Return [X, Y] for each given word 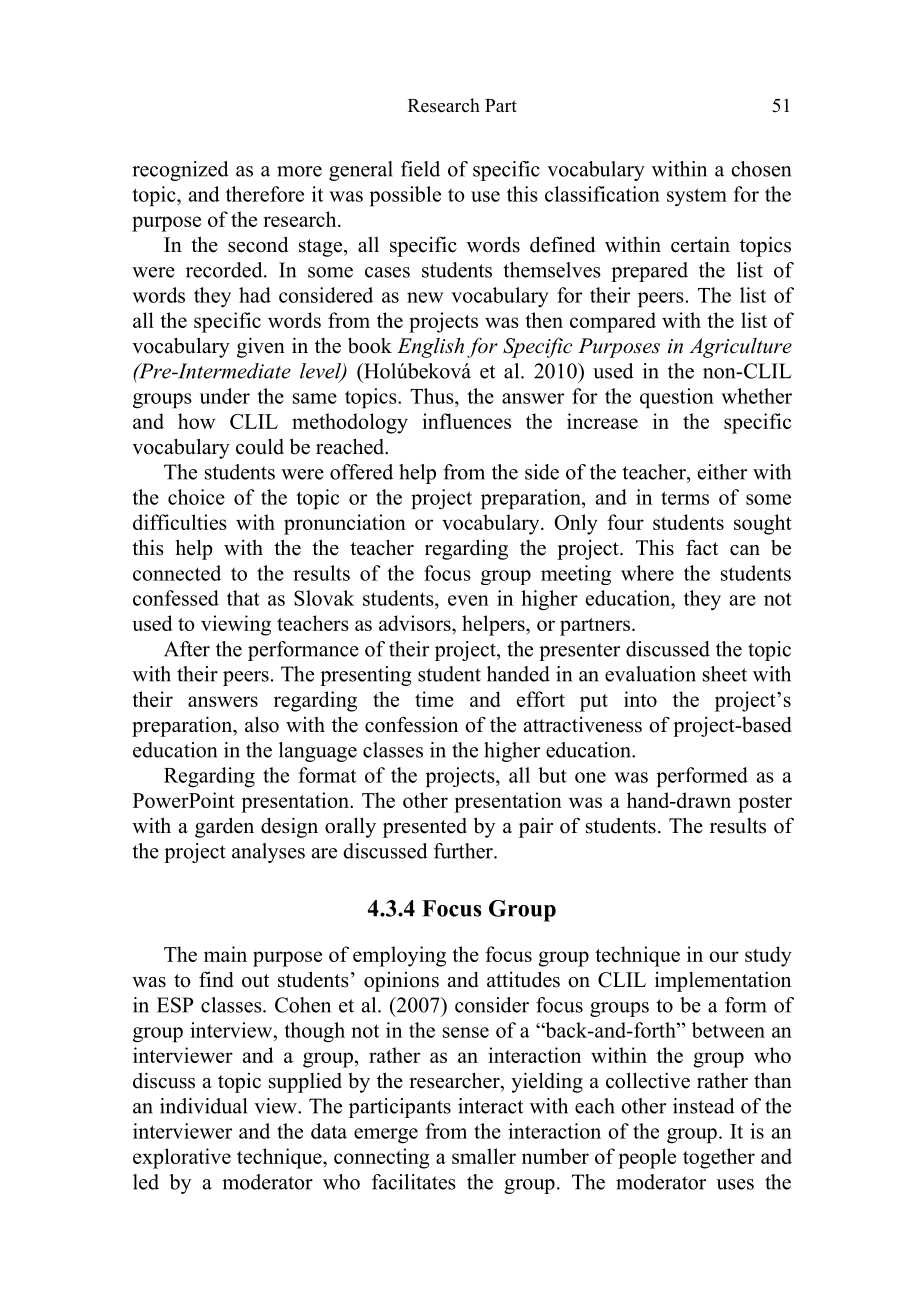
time [434, 699]
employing [399, 956]
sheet [725, 674]
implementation [723, 981]
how [196, 421]
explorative [182, 1158]
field [420, 169]
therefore [265, 194]
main [225, 954]
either [722, 472]
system [697, 197]
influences [467, 421]
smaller [484, 1156]
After [187, 649]
